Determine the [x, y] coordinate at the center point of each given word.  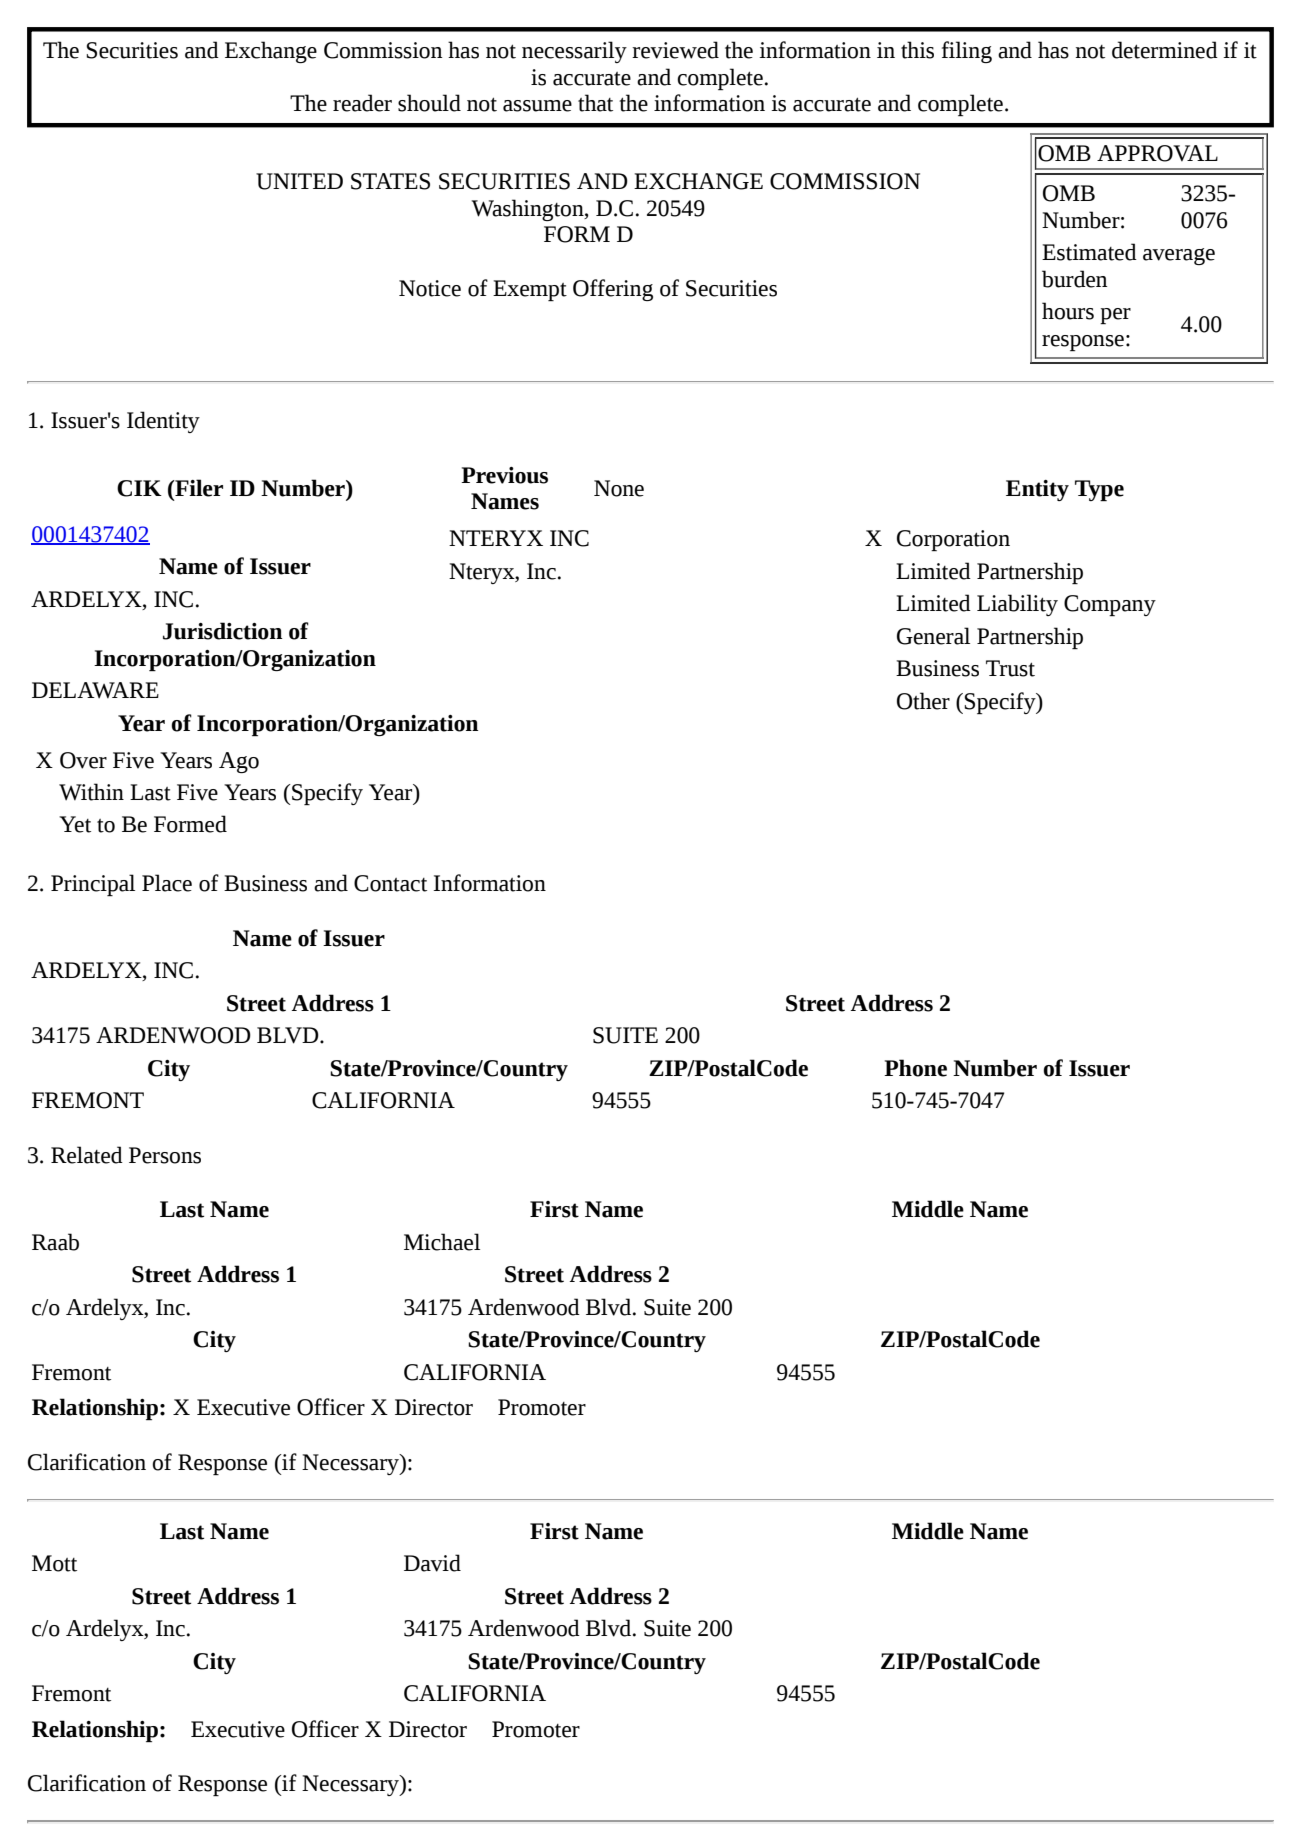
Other [923, 701]
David [432, 1563]
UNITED [299, 181]
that [595, 103]
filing [967, 52]
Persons [165, 1155]
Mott [54, 1563]
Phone [915, 1068]
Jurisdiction [222, 631]
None [619, 488]
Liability [1017, 605]
